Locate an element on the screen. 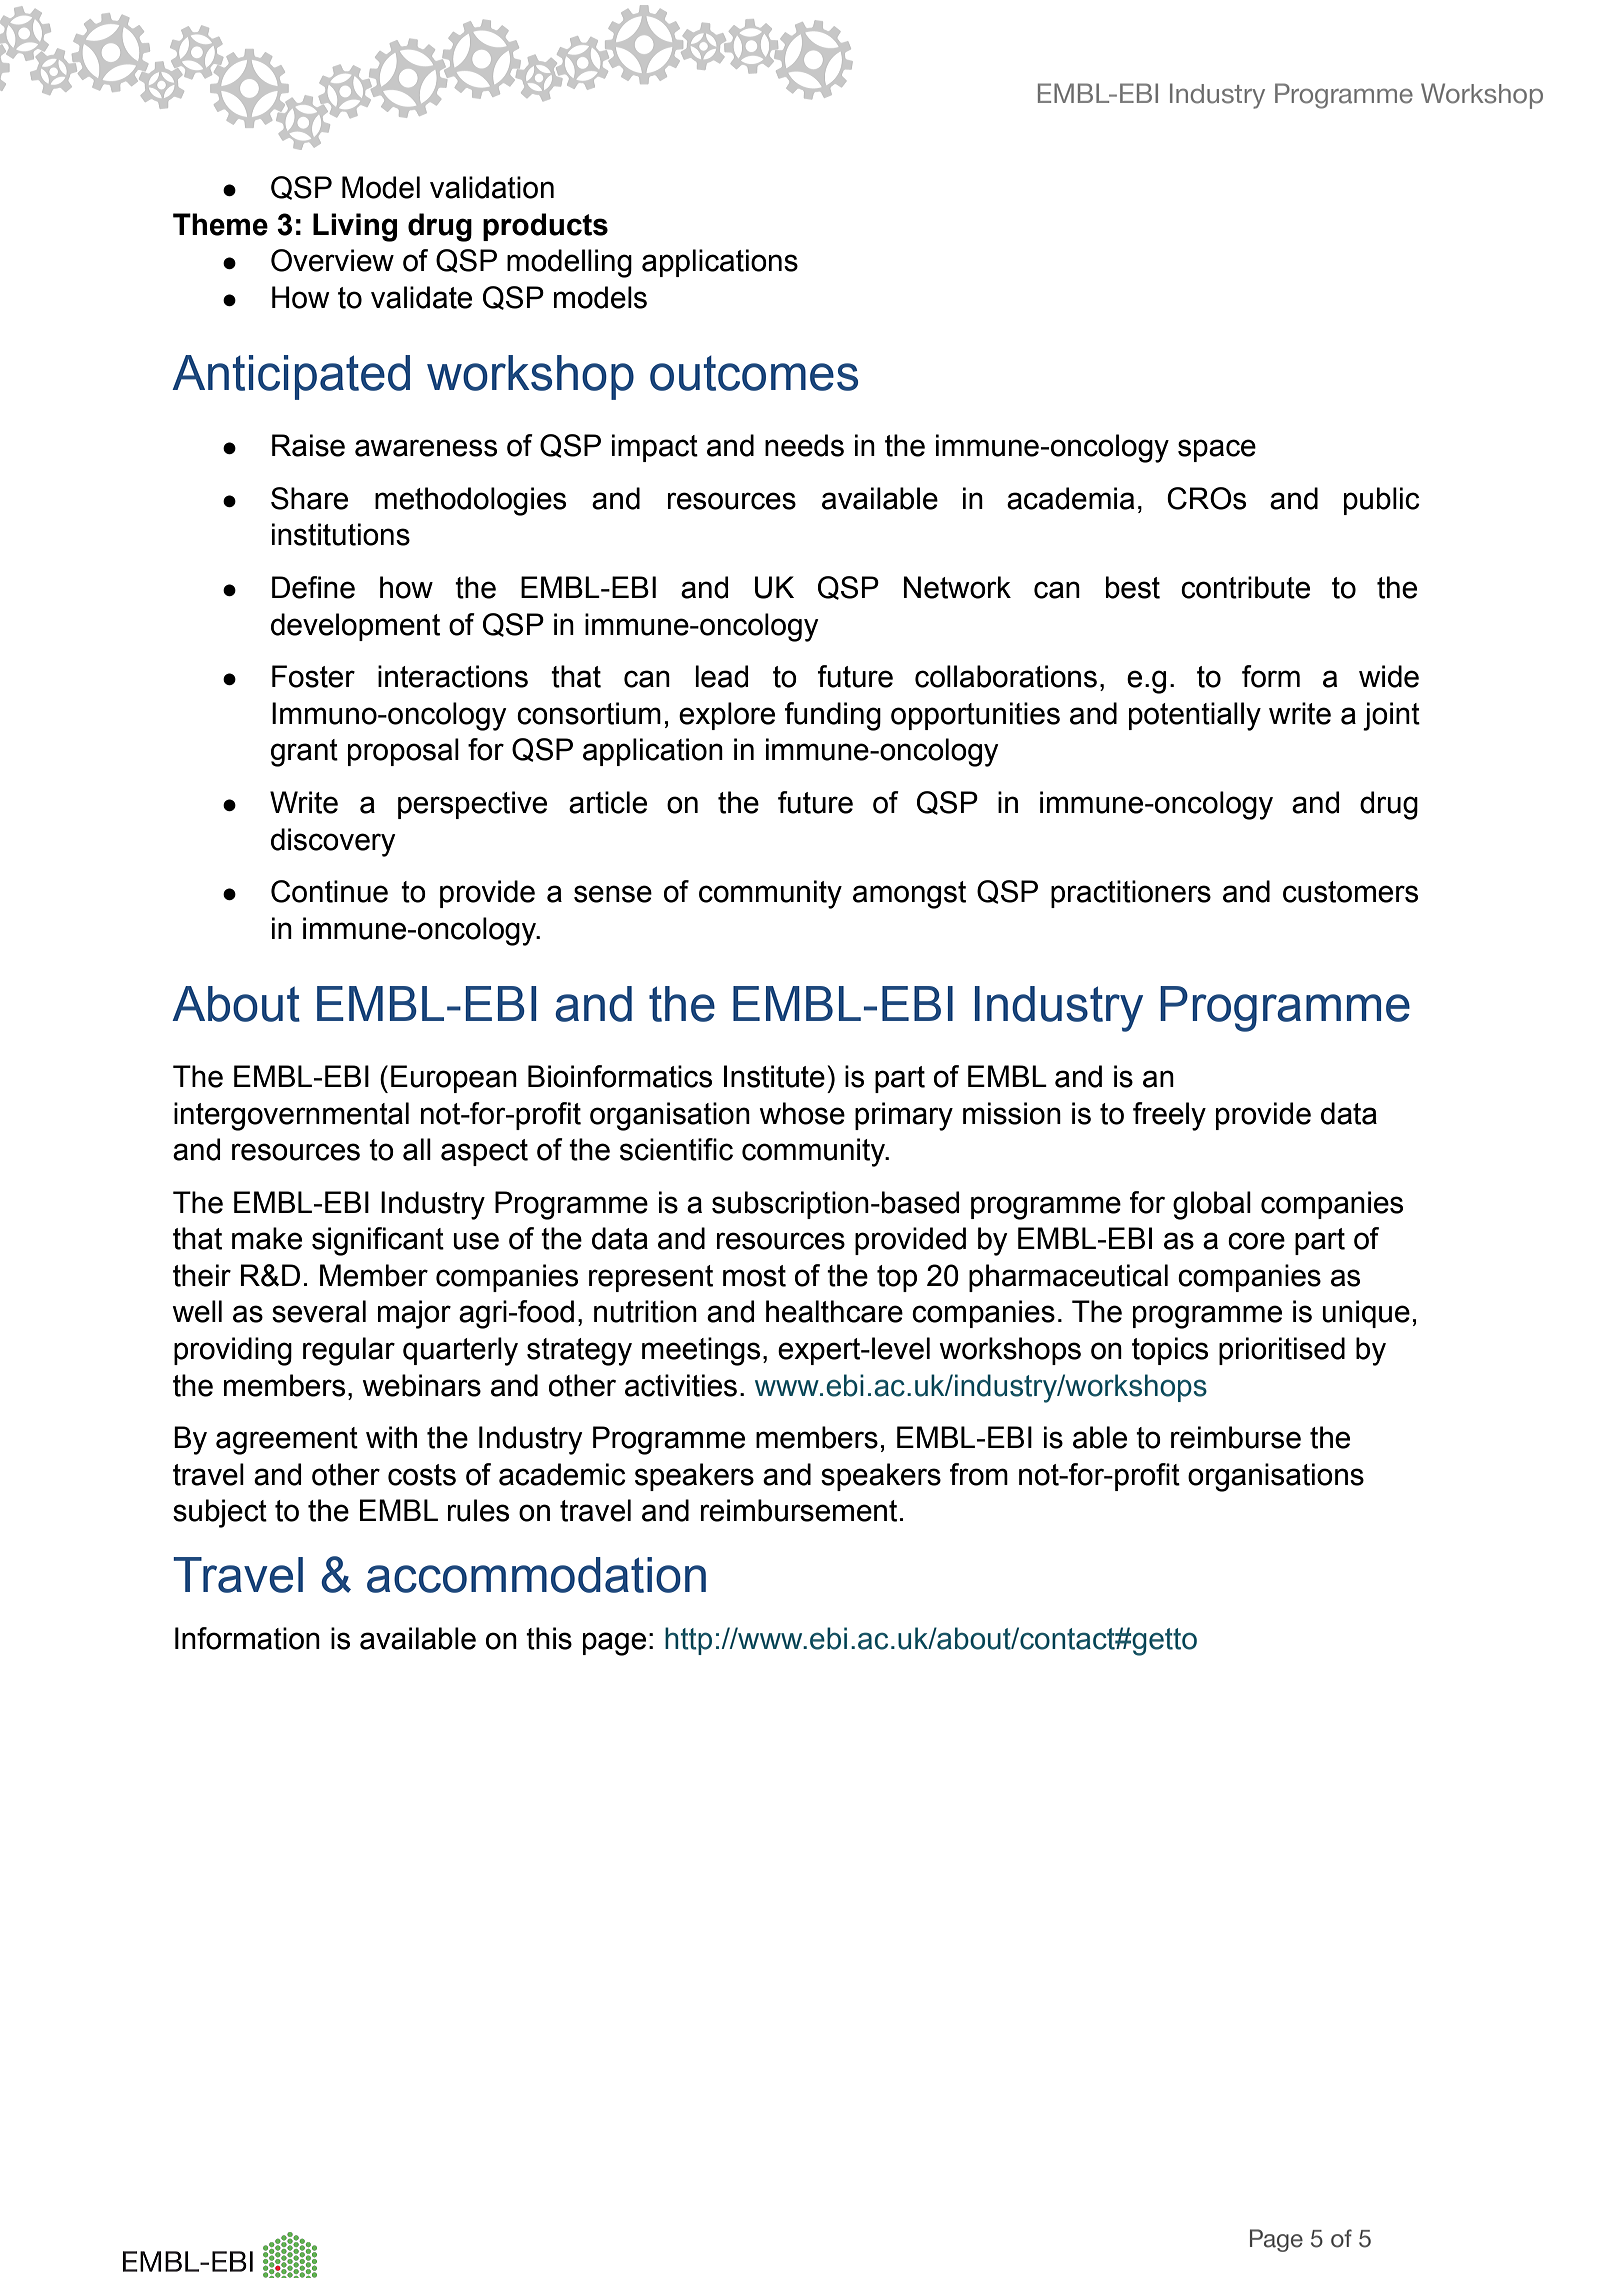 This screenshot has height=2278, width=1613. significant is located at coordinates (378, 1241).
